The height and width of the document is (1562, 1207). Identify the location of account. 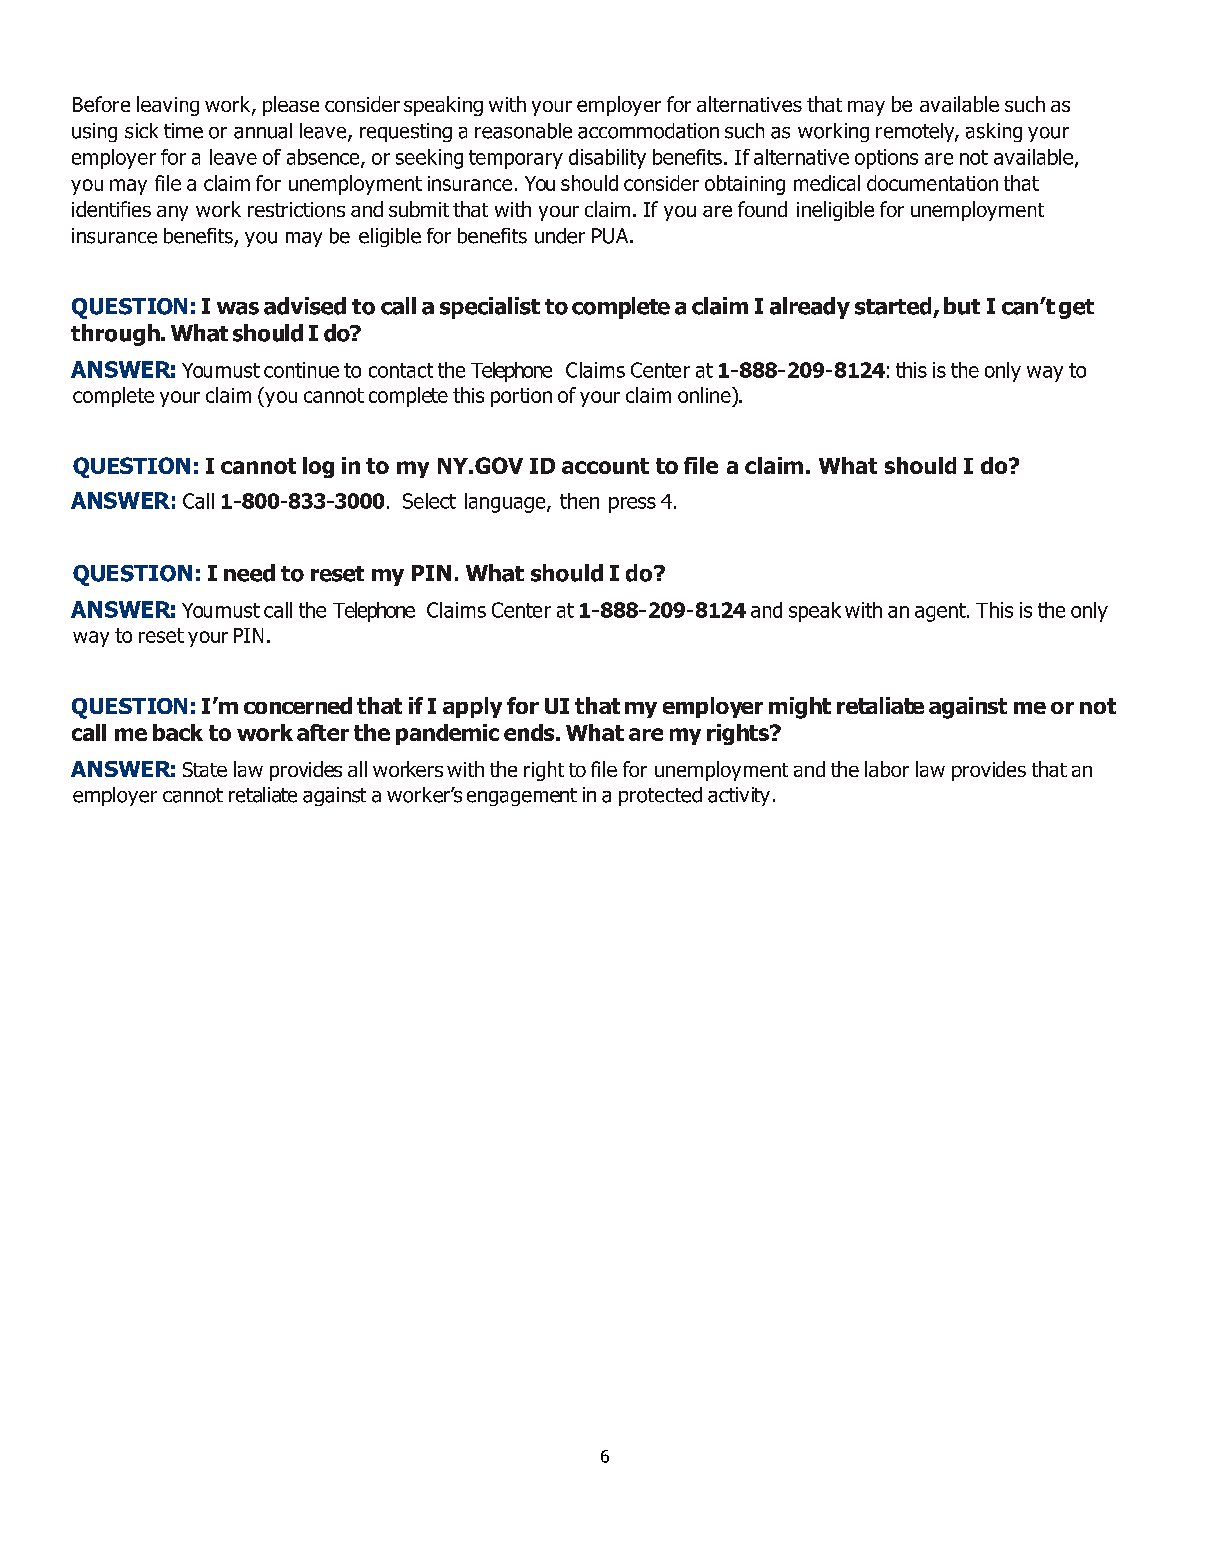
(605, 466).
